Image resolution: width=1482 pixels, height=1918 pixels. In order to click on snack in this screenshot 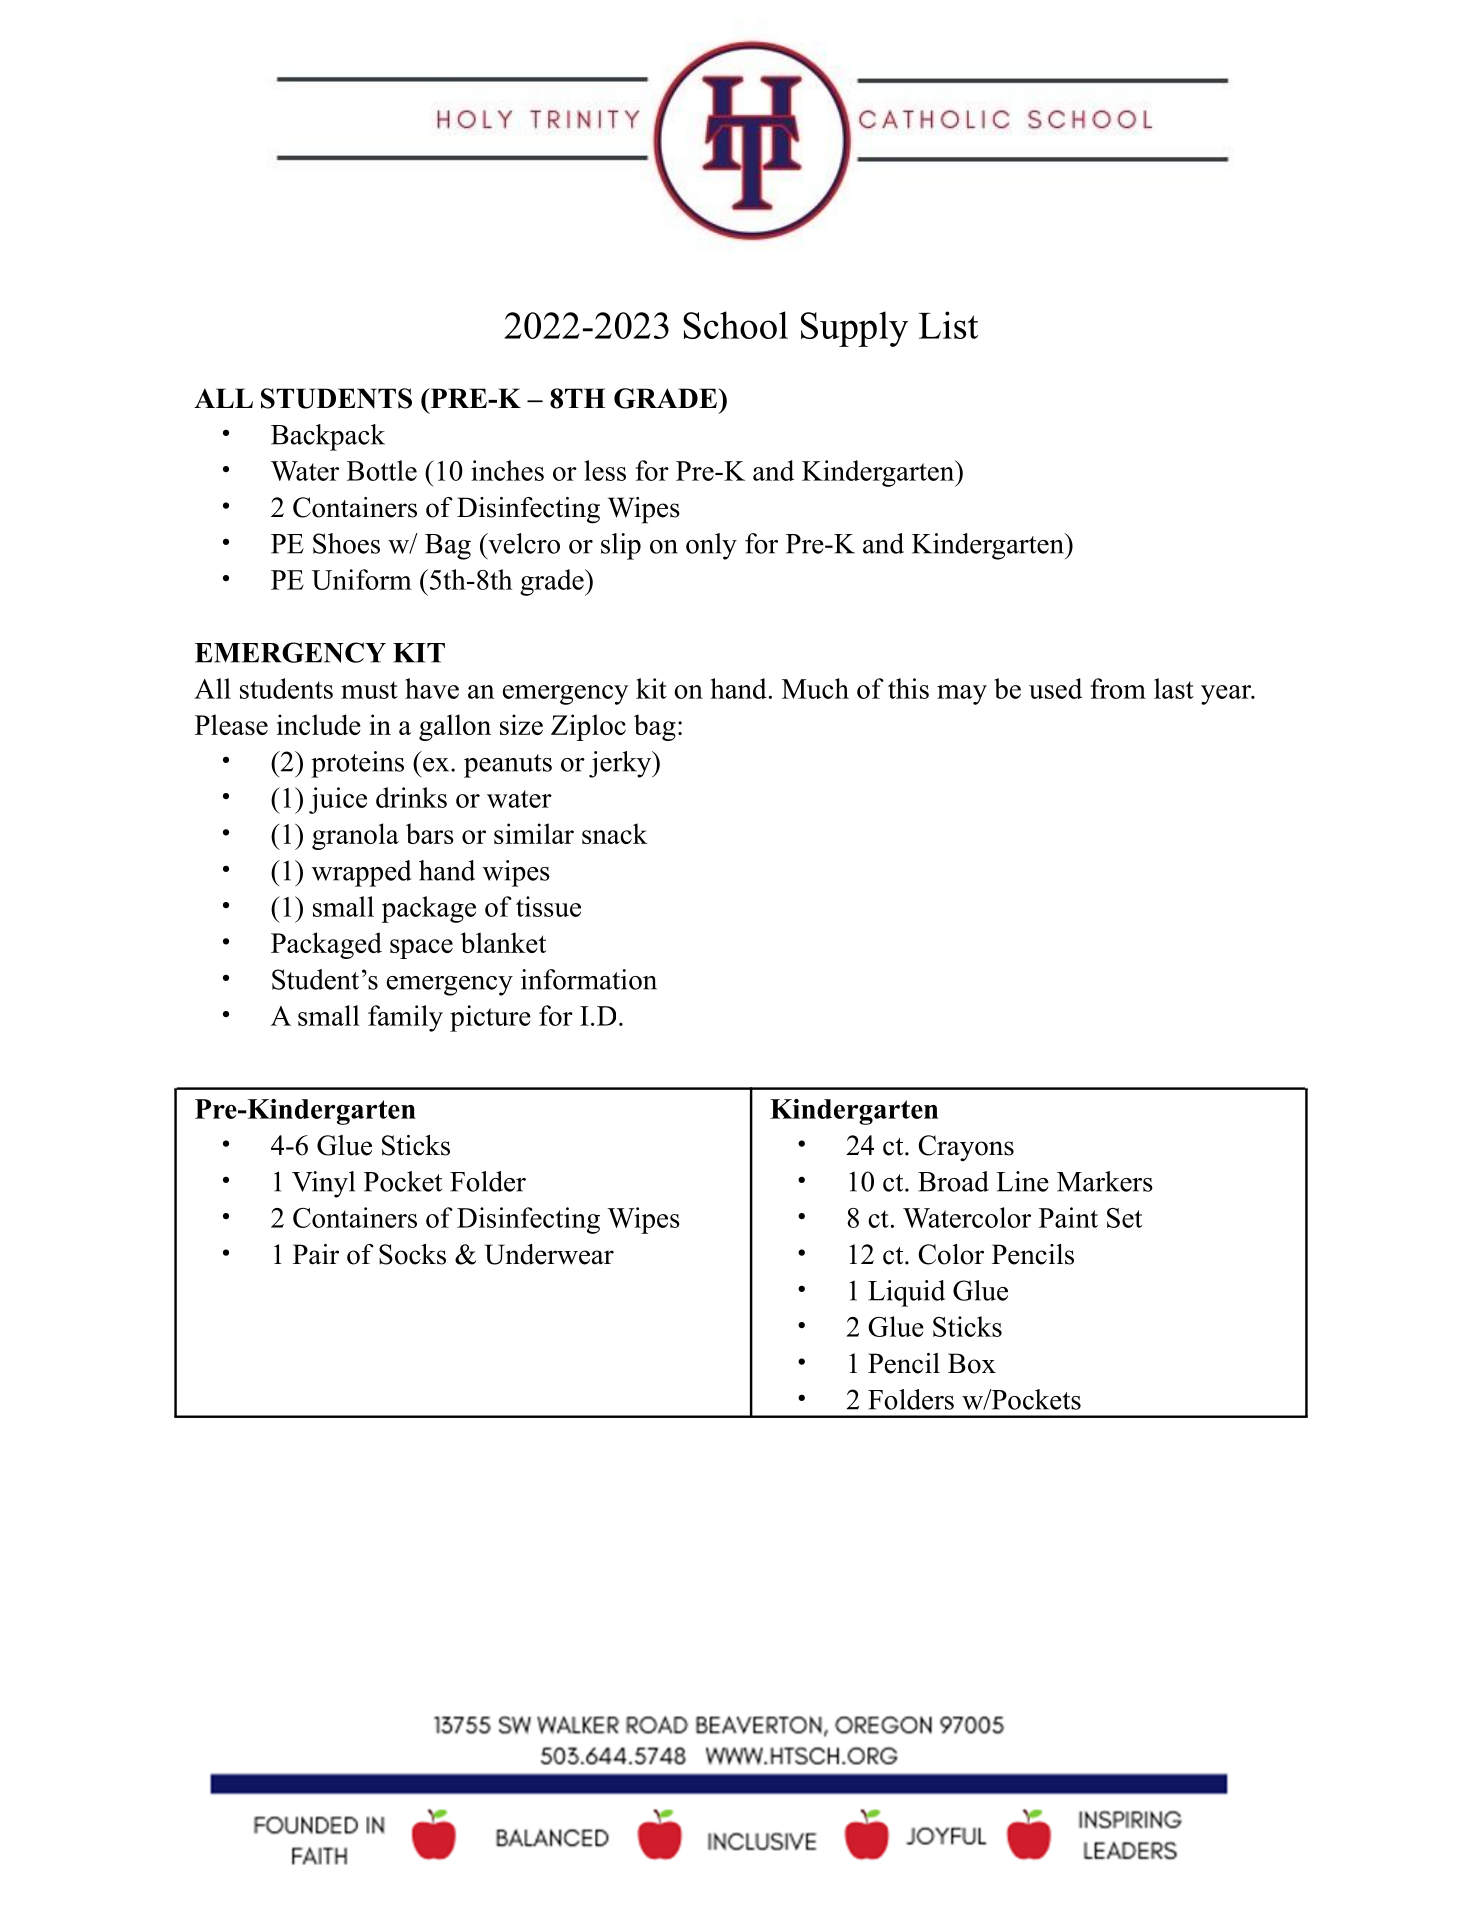, I will do `click(615, 833)`.
